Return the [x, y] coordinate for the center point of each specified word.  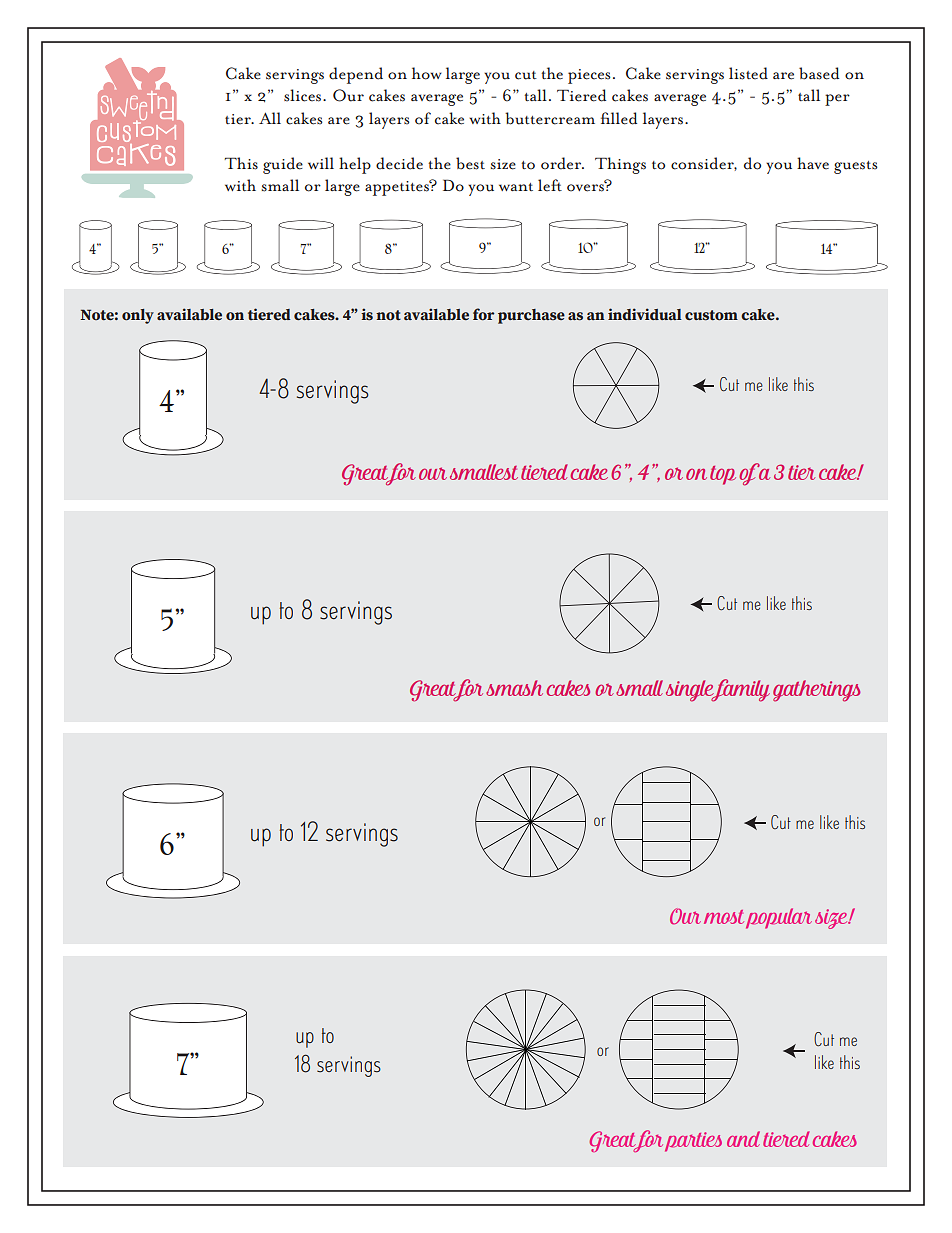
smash [514, 688]
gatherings [816, 691]
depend [356, 75]
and [743, 1139]
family [739, 690]
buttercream [550, 118]
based [819, 73]
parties [693, 1142]
